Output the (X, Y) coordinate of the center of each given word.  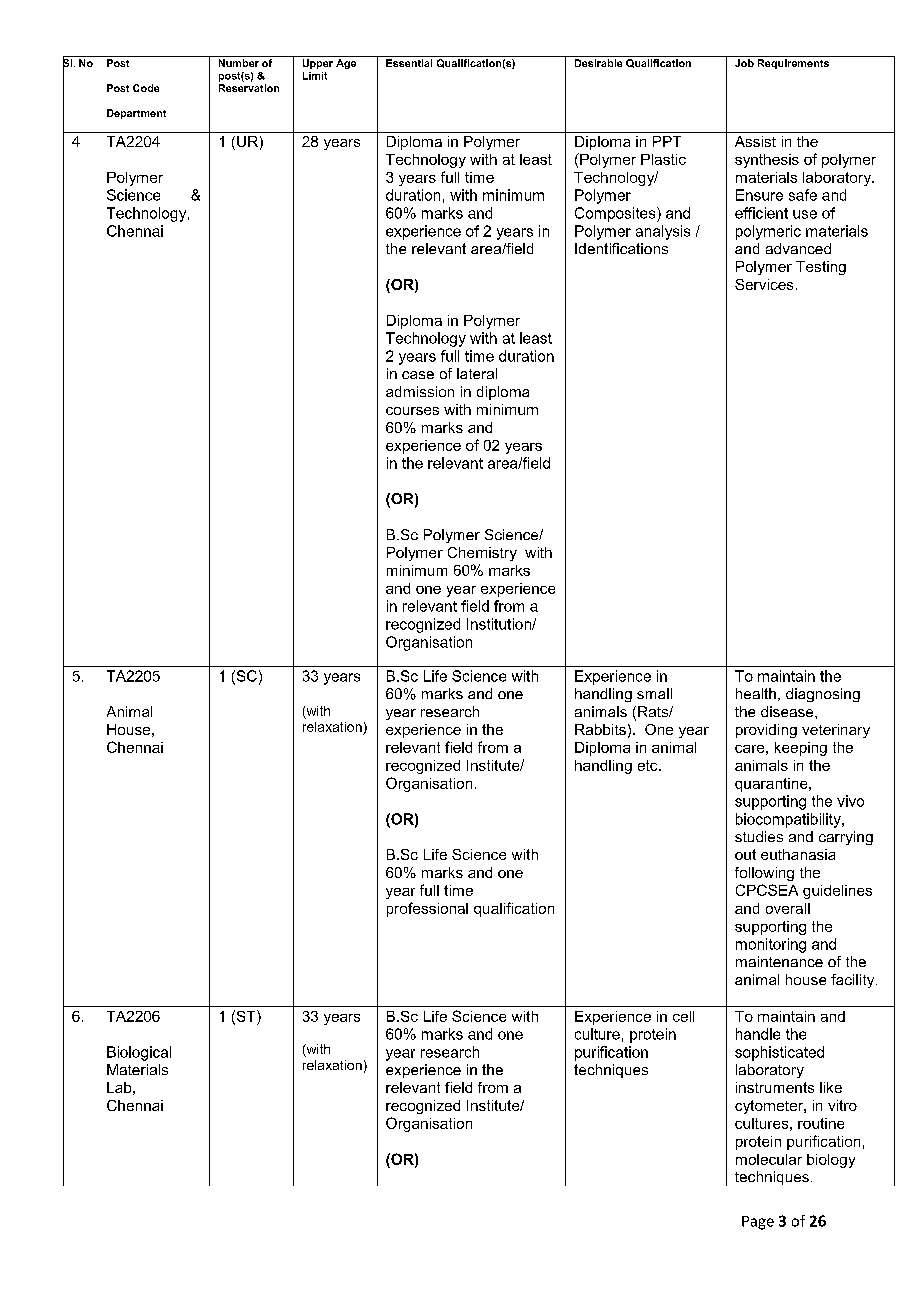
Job (744, 63)
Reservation (249, 88)
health (756, 693)
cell (683, 1016)
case (418, 375)
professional (427, 909)
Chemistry (482, 554)
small (654, 693)
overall (788, 908)
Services (764, 284)
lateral (477, 373)
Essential (409, 63)
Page (758, 1223)
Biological (139, 1053)
